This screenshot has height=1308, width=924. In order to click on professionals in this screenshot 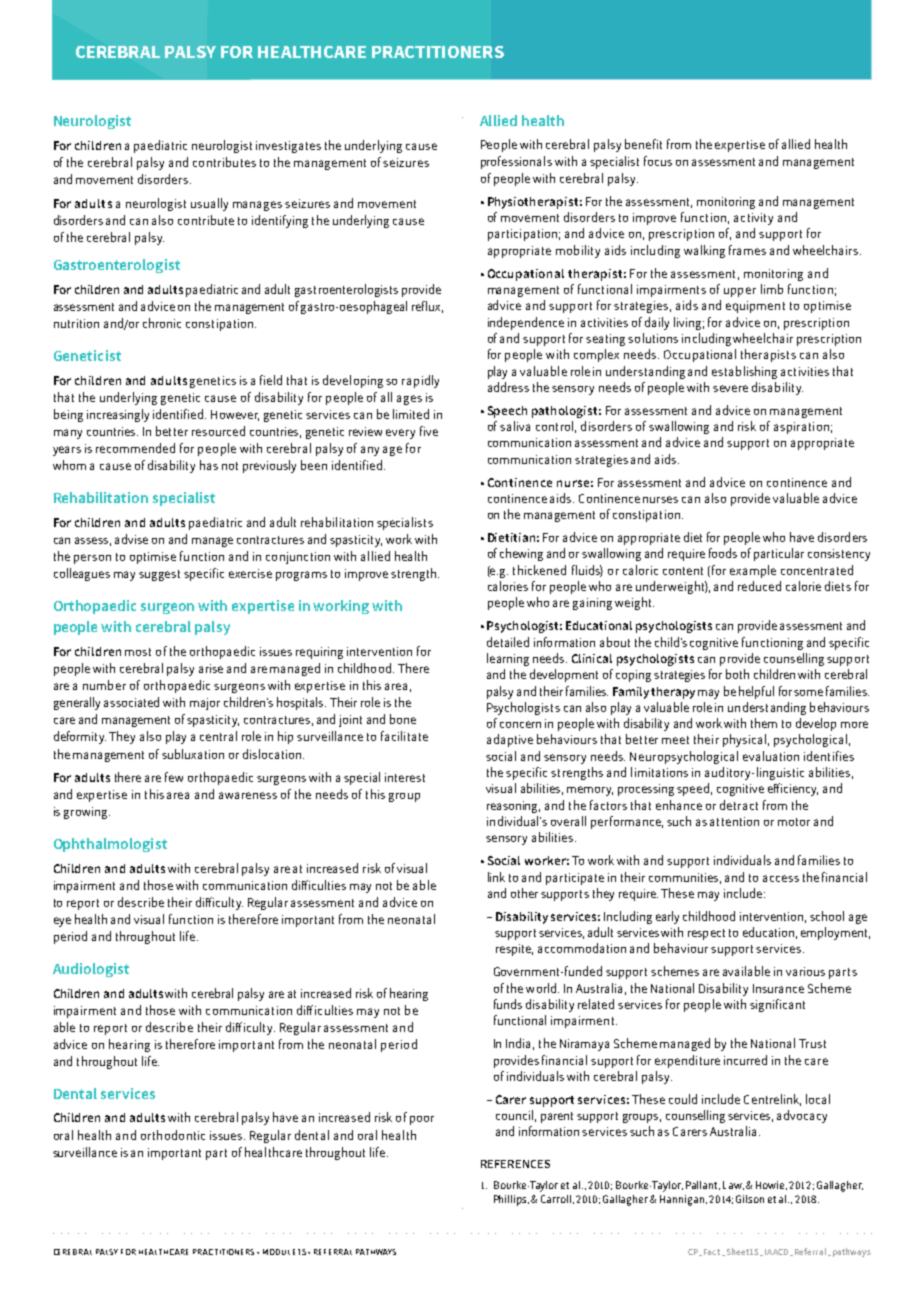, I will do `click(516, 162)`.
